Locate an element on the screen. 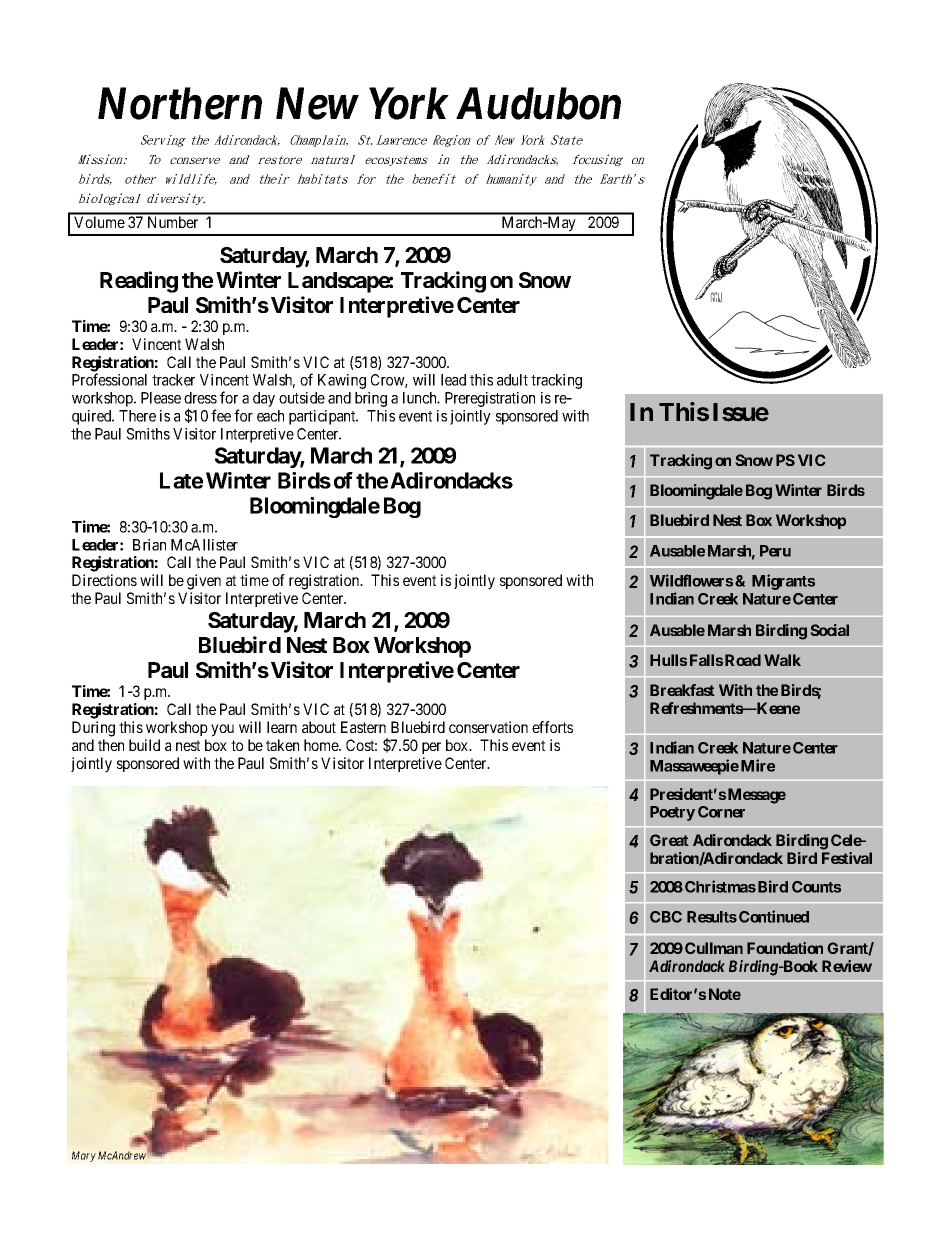  given is located at coordinates (204, 582).
